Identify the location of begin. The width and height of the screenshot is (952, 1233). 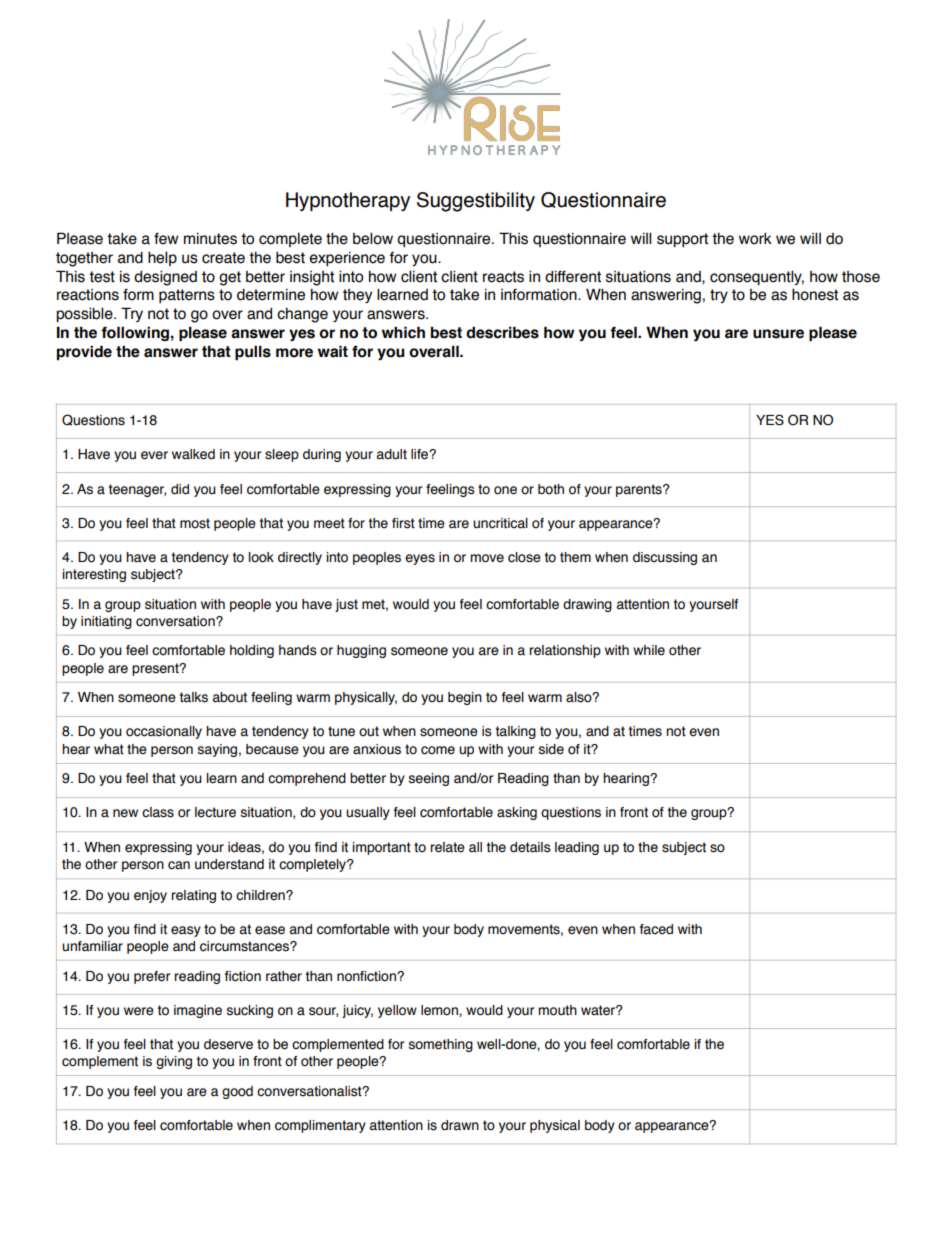
(465, 698).
